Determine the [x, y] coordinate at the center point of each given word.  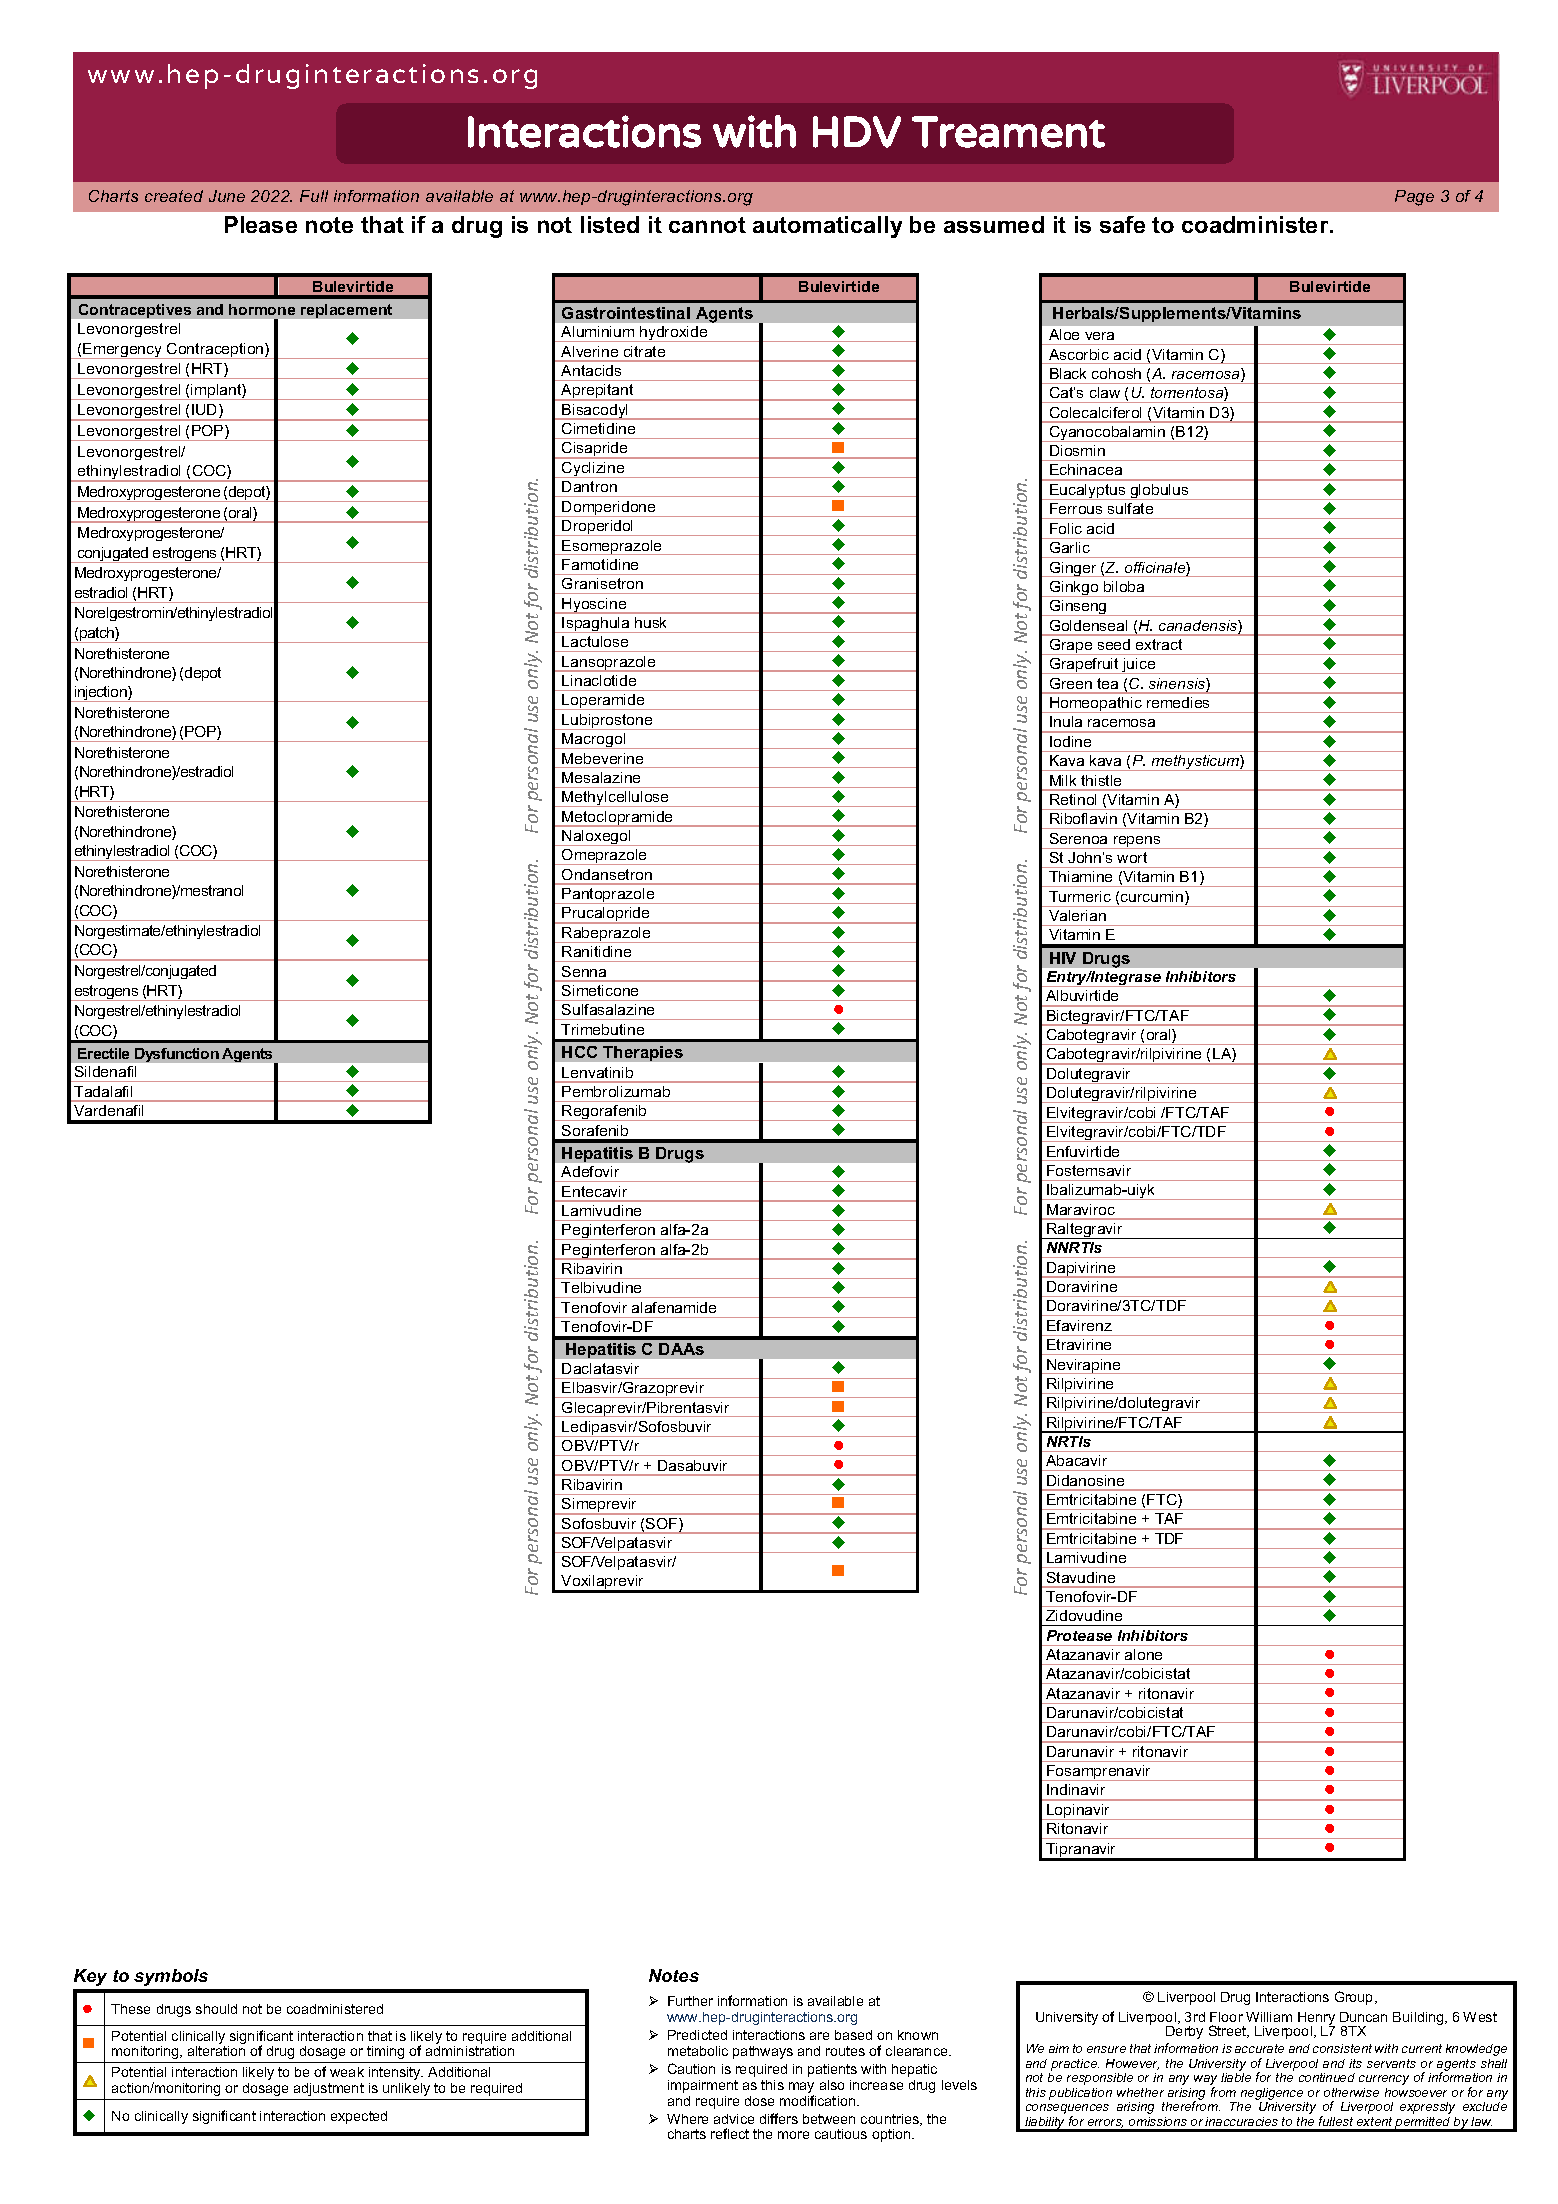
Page [1414, 198]
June [227, 196]
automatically [827, 227]
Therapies [643, 1053]
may [801, 2089]
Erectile [103, 1053]
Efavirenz [1079, 1325]
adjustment [329, 2089]
